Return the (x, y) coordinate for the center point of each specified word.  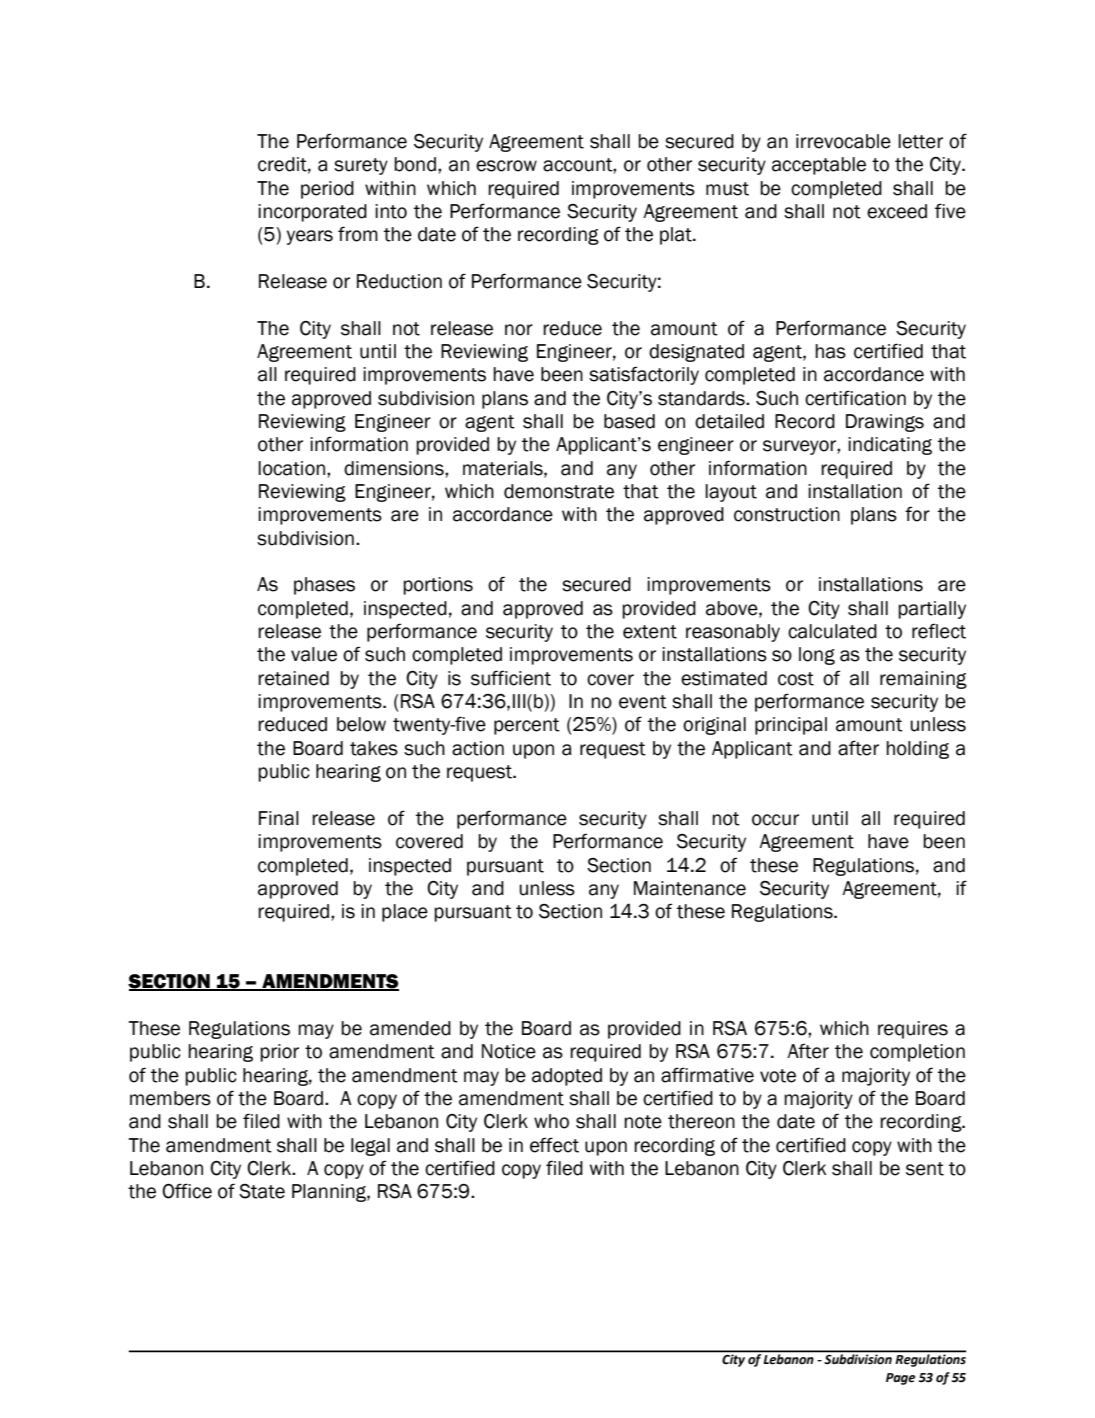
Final (279, 818)
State (262, 1191)
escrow (506, 166)
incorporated (312, 213)
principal (791, 726)
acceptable (819, 166)
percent (527, 726)
